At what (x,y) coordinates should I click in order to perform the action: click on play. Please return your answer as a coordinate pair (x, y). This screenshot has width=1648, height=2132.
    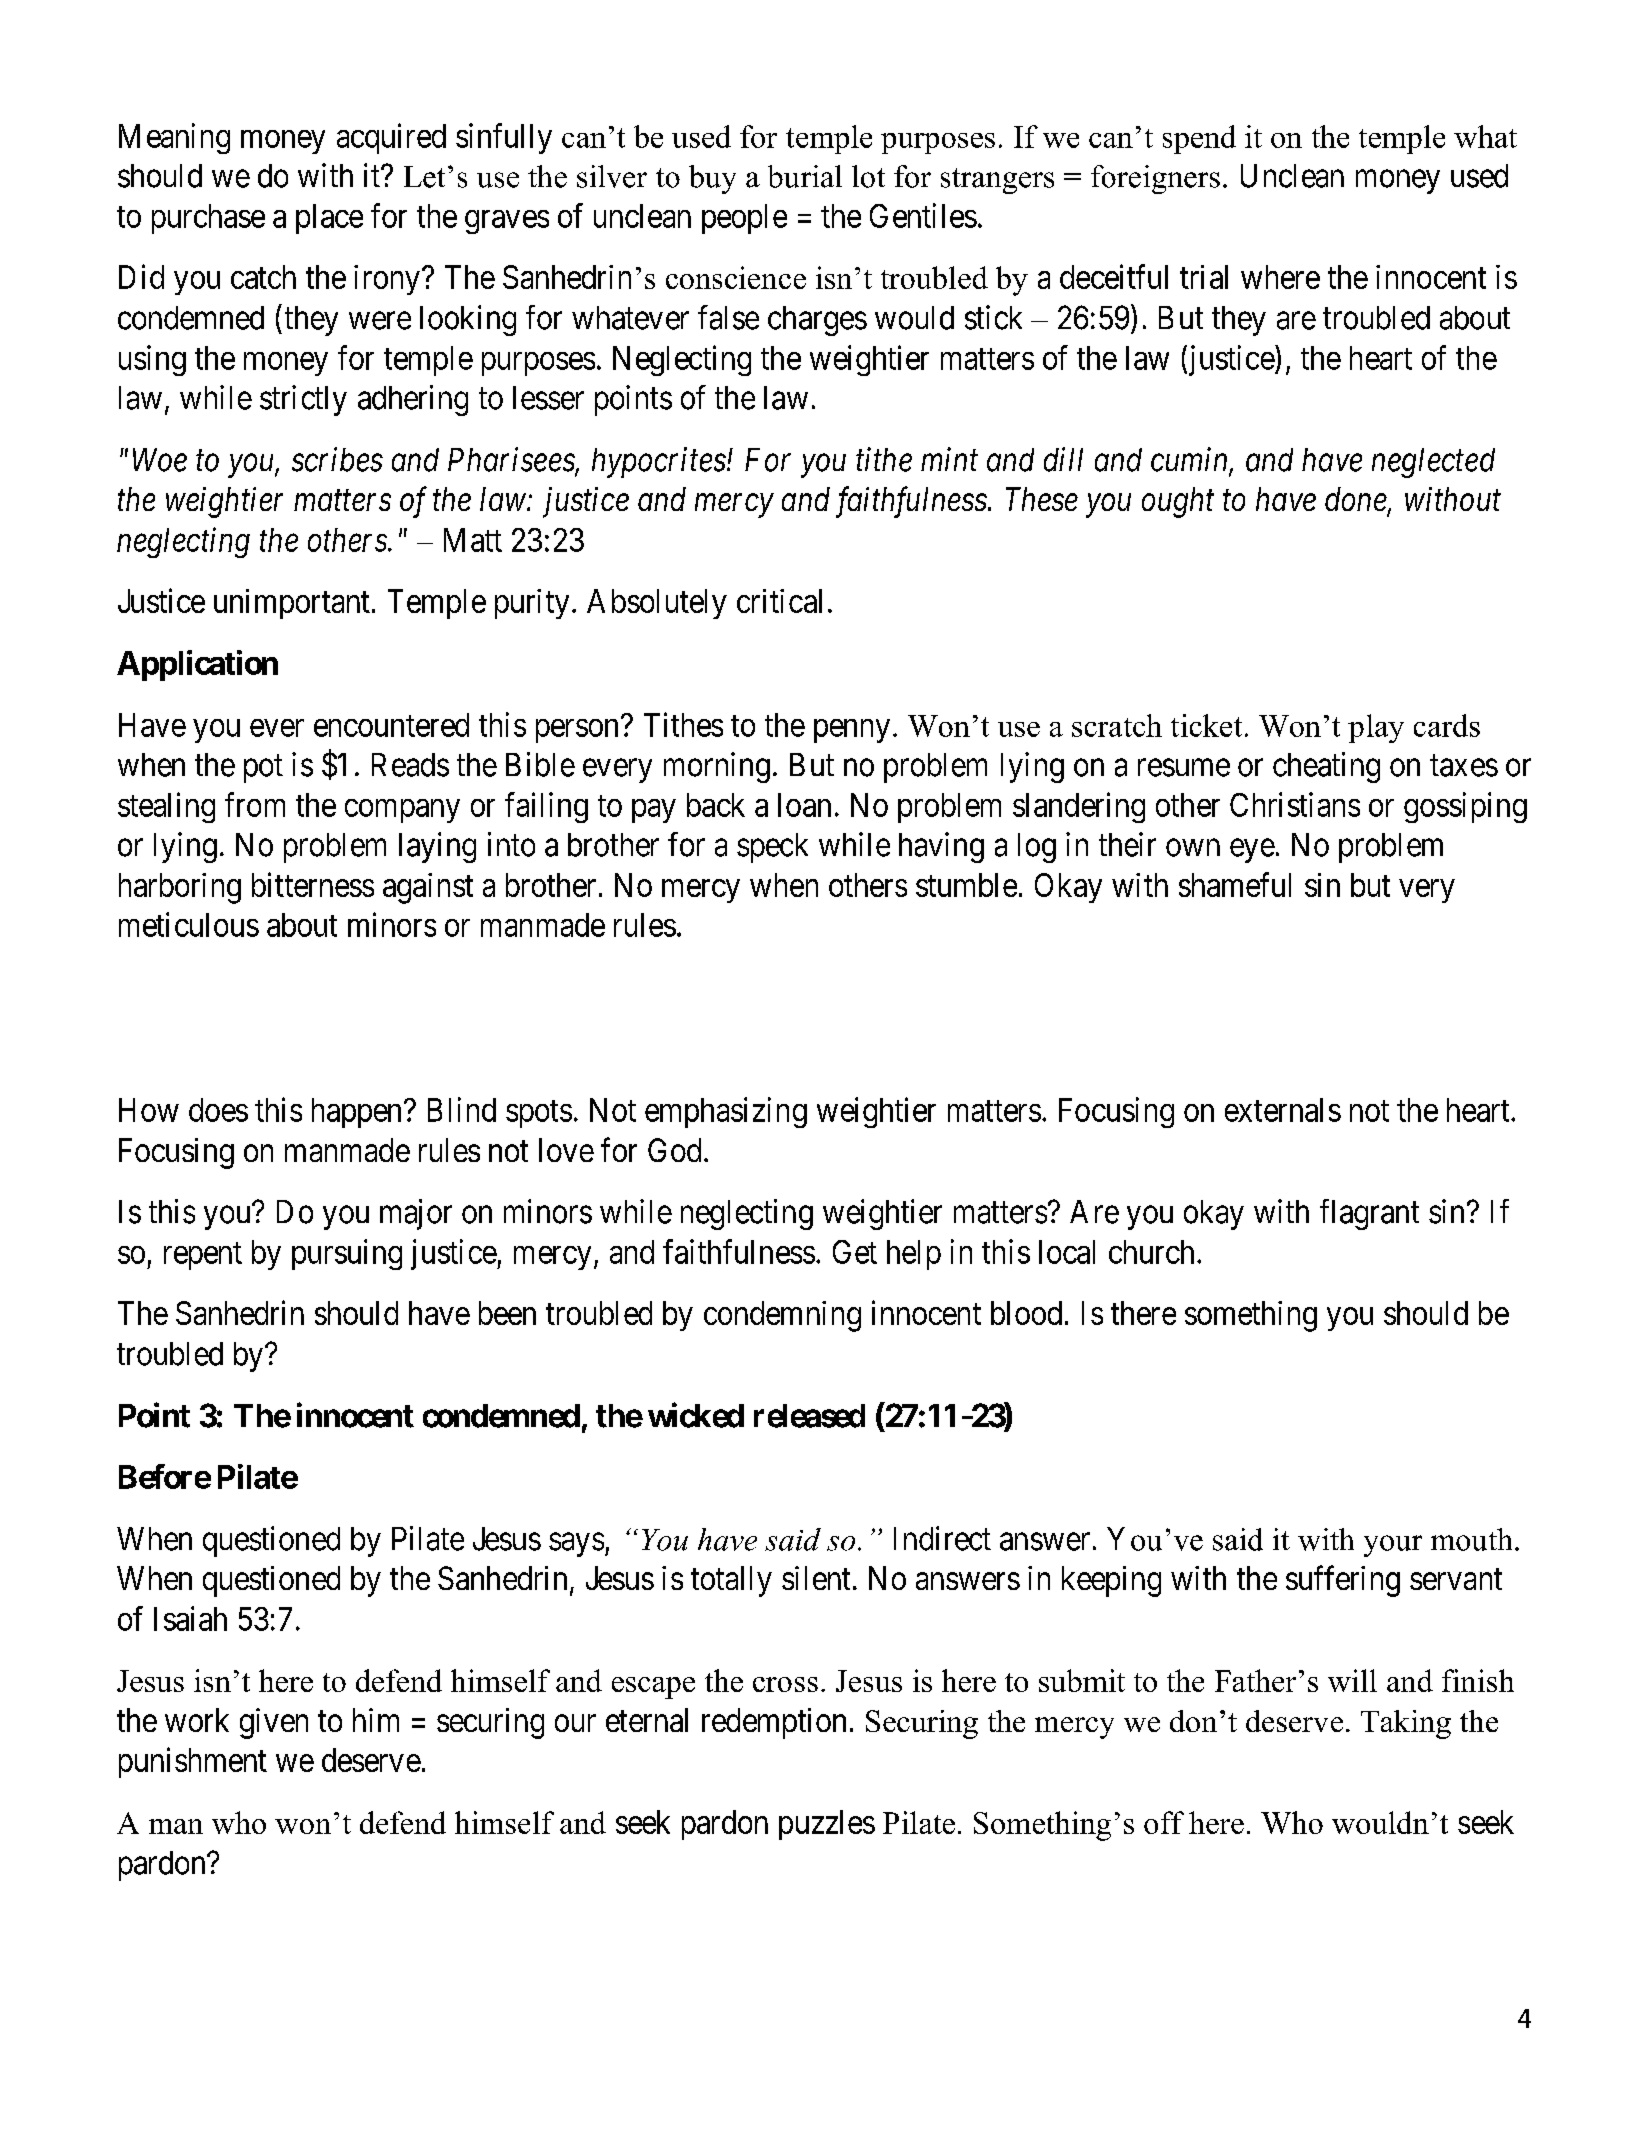
    Looking at the image, I should click on (1376, 728).
